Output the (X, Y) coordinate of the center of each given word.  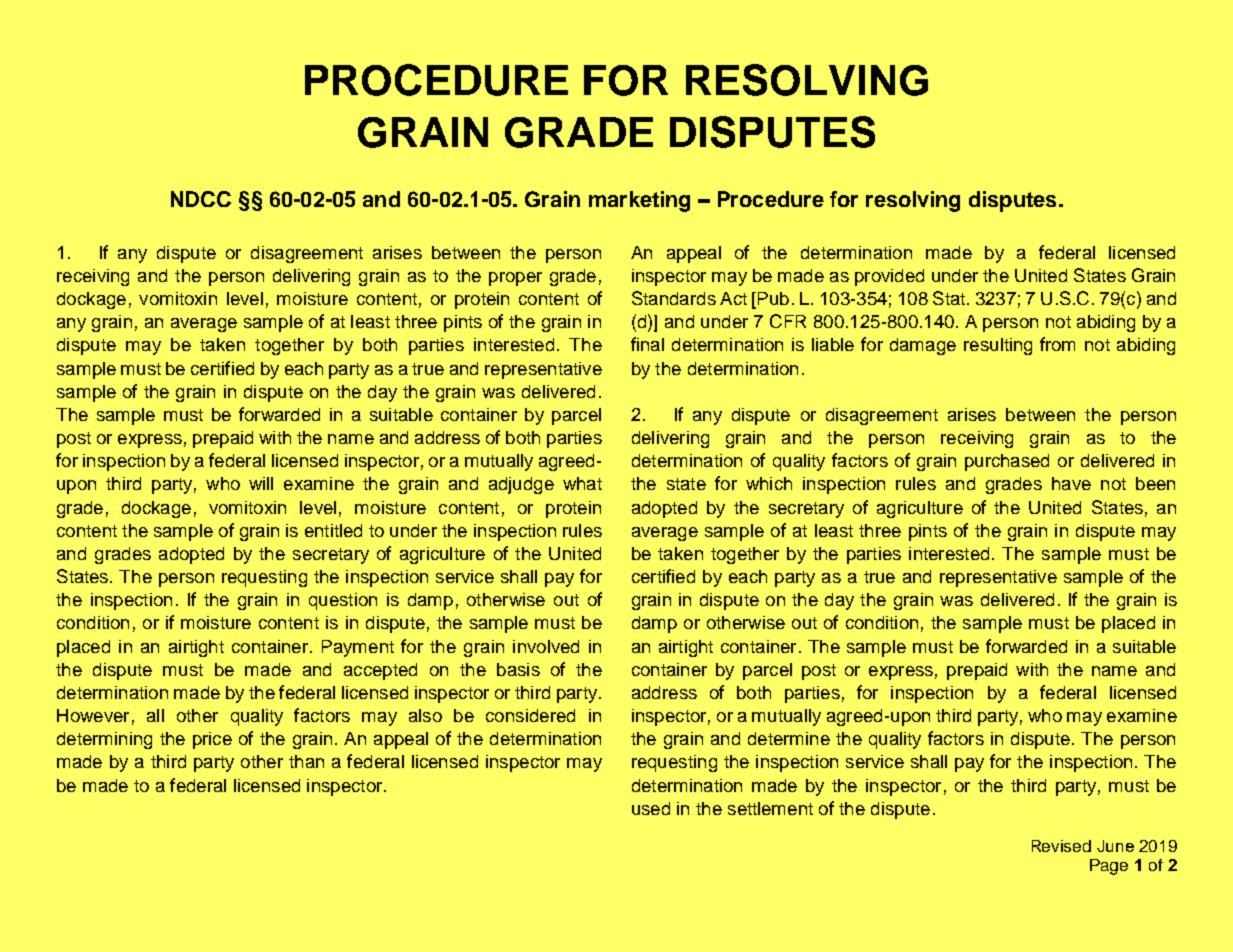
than (306, 761)
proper (515, 279)
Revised (1061, 846)
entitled (333, 530)
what (582, 483)
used (651, 808)
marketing (639, 201)
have (1071, 483)
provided (889, 277)
